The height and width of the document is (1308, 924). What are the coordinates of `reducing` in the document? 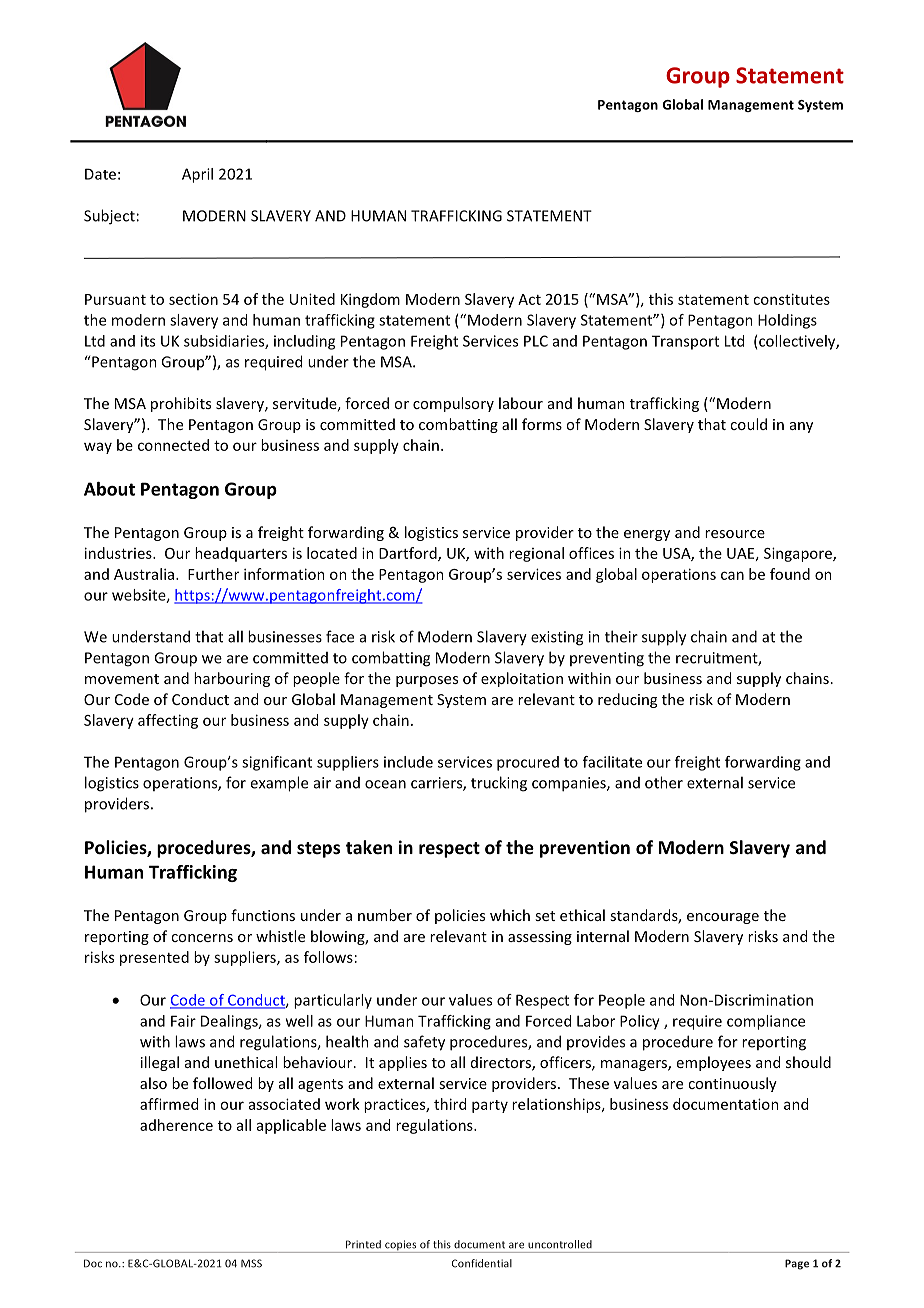 It's located at (627, 700).
